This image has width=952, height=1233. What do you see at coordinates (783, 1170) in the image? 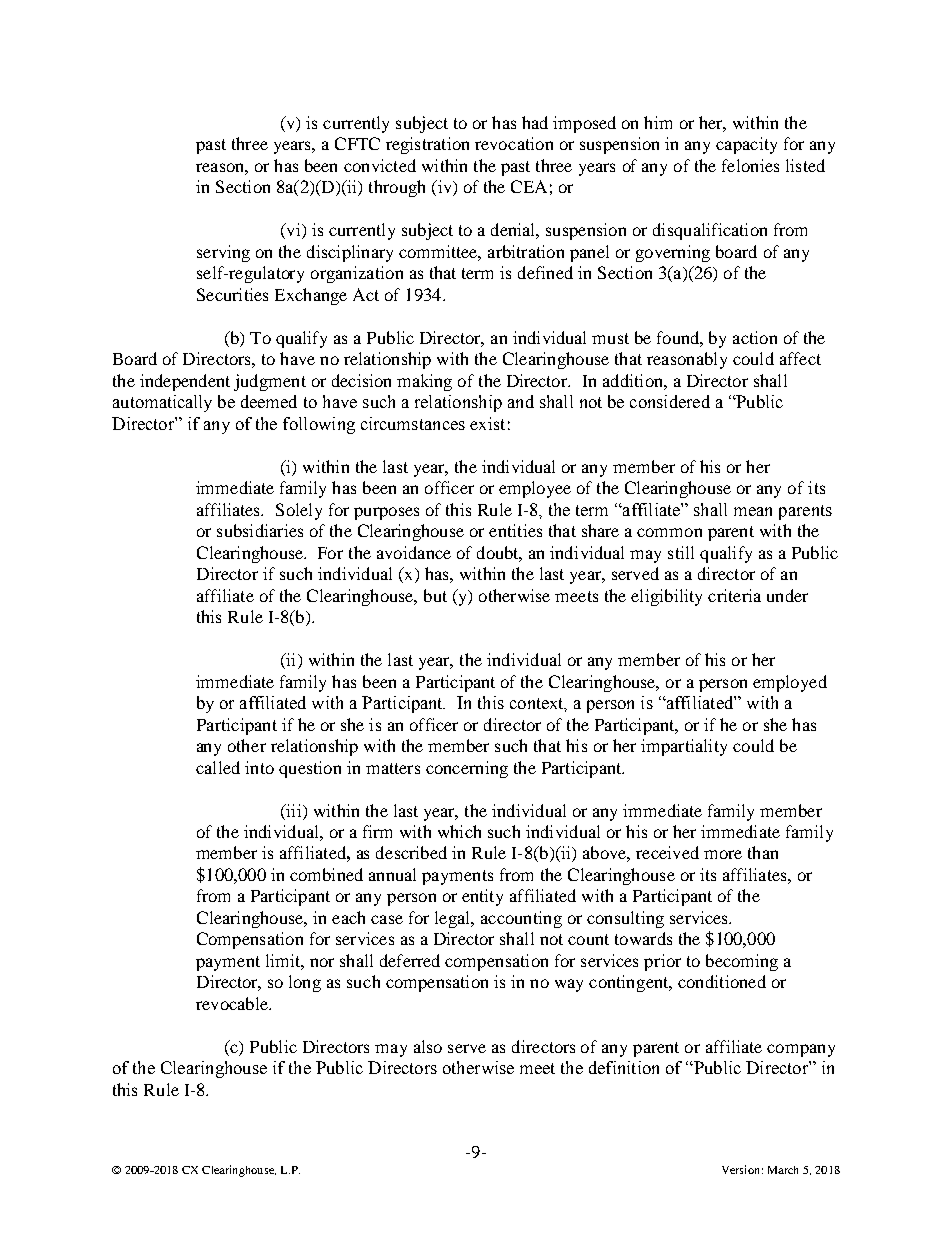
I see `March` at bounding box center [783, 1170].
